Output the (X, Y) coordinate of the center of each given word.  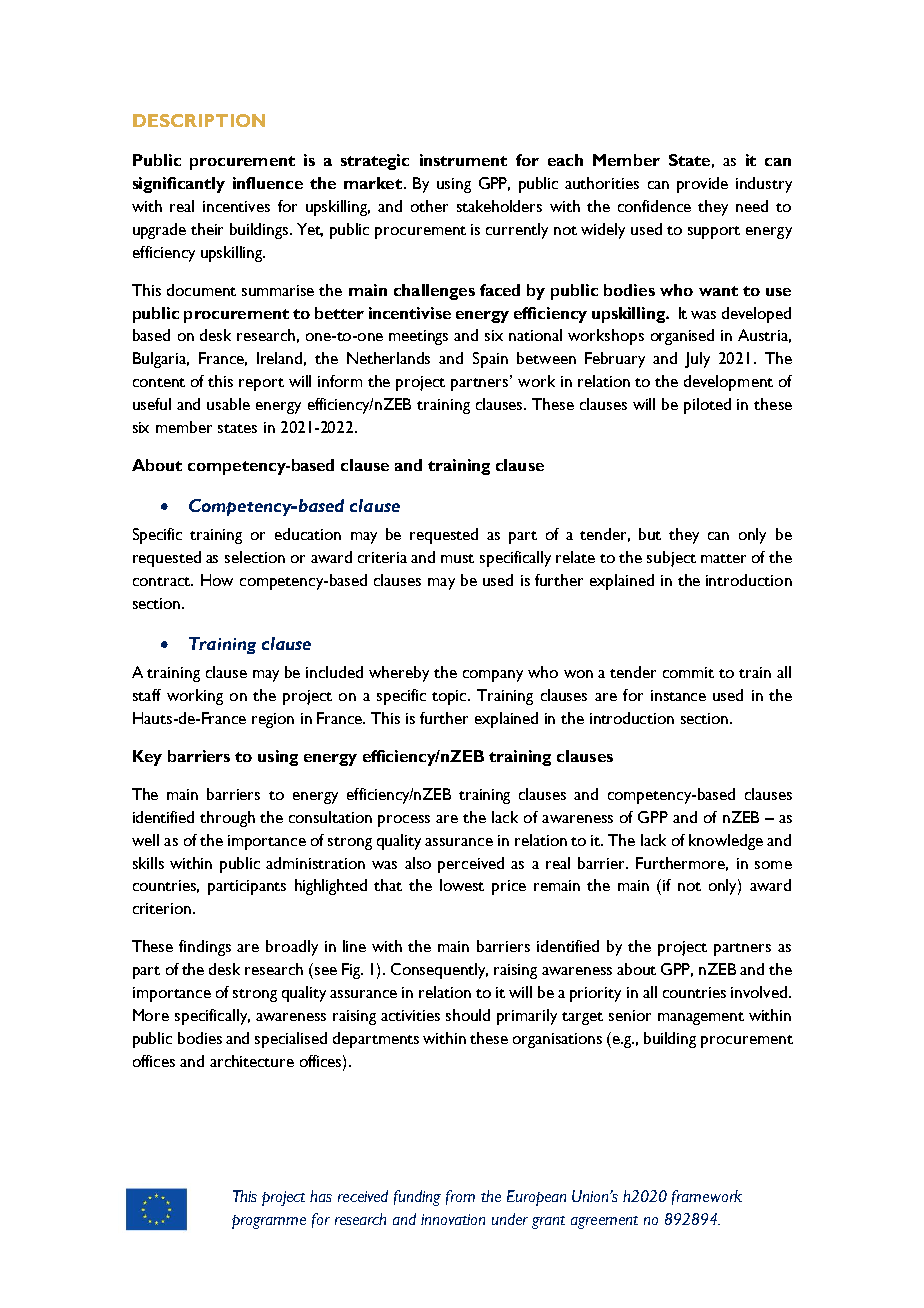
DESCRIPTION (199, 120)
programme (269, 1222)
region (273, 720)
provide (702, 185)
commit (688, 672)
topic (450, 697)
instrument (463, 160)
